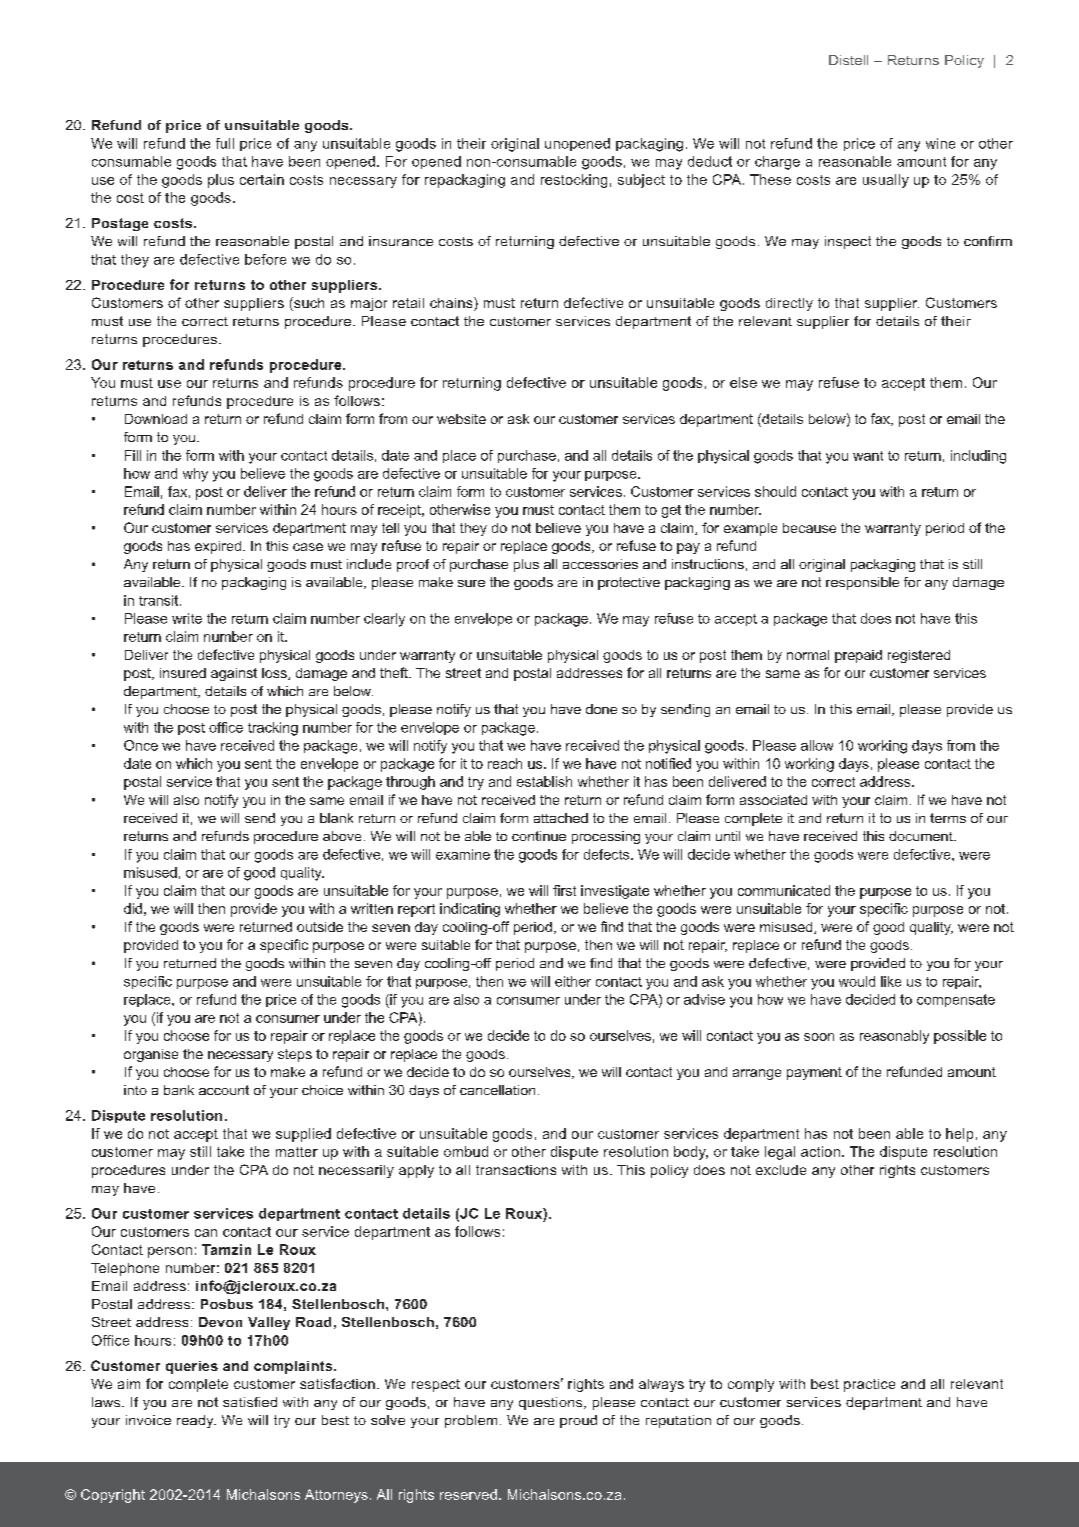  Describe the element at coordinates (886, 181) in the document. I see `usually` at that location.
